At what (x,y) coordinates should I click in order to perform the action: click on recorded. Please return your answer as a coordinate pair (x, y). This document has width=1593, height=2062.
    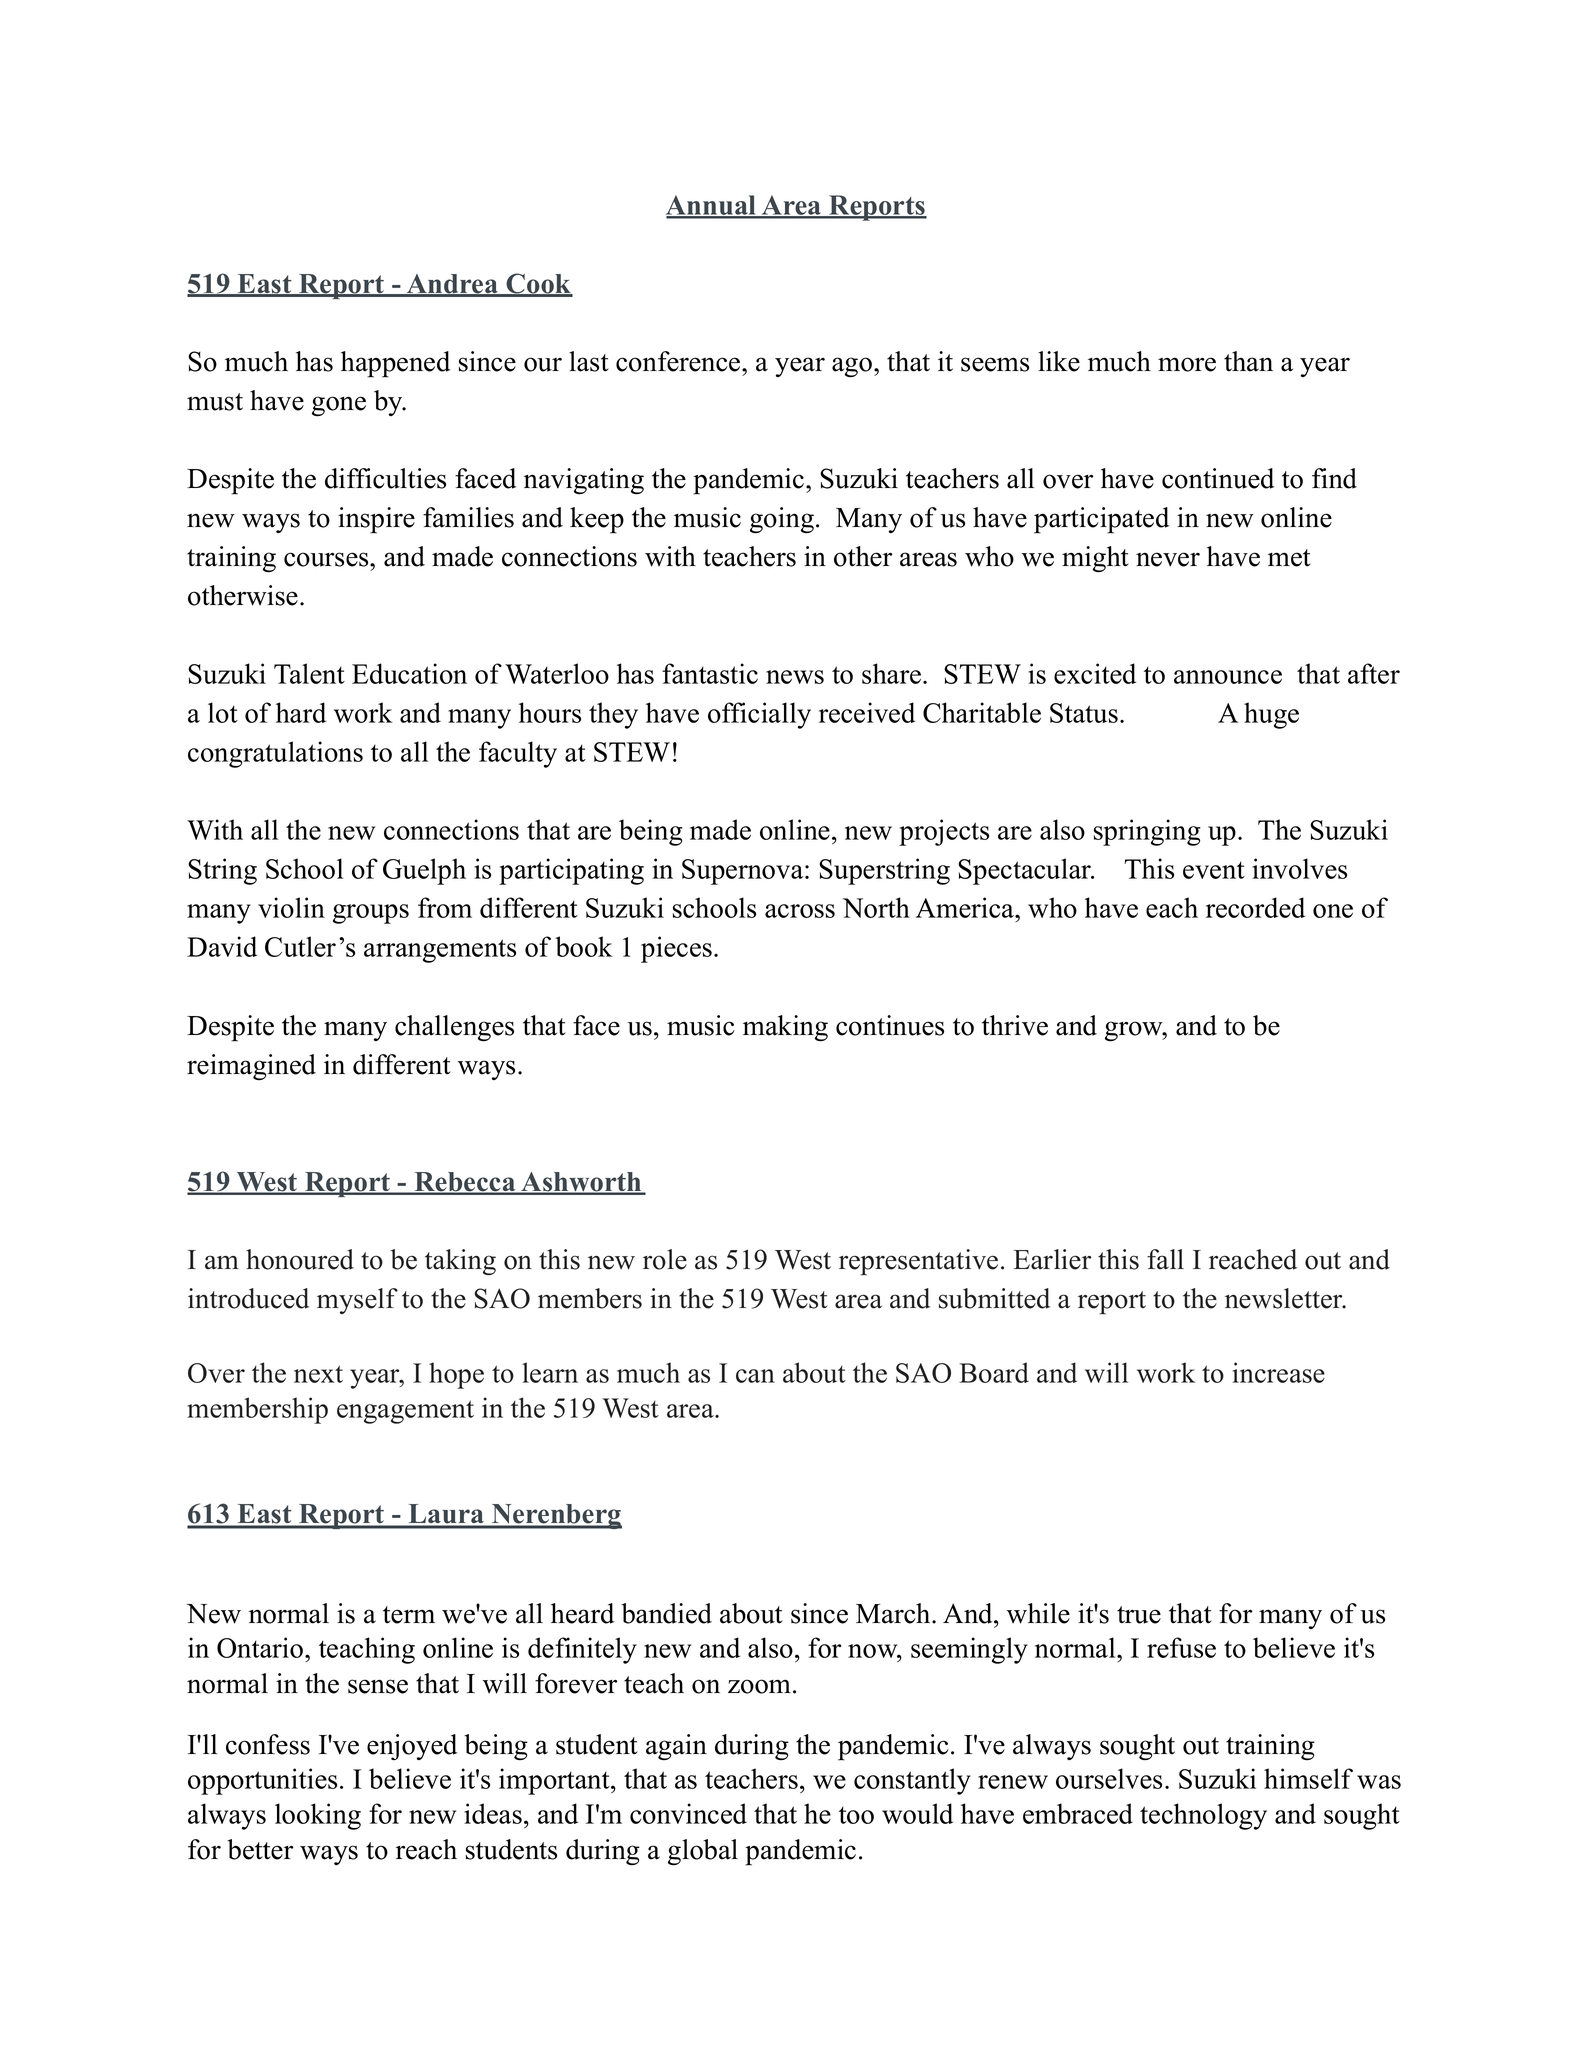
    Looking at the image, I should click on (1255, 907).
